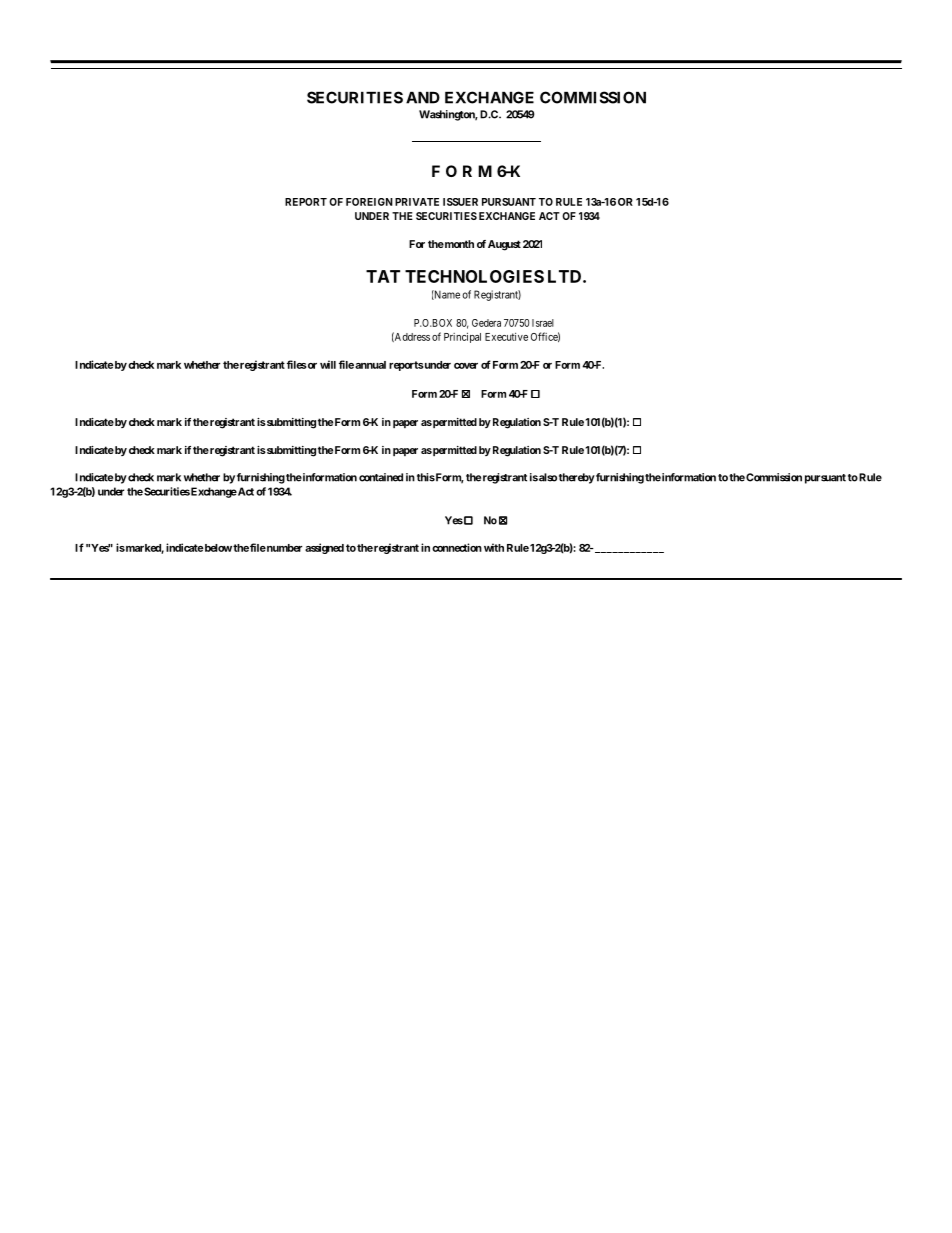 The width and height of the screenshot is (952, 1233). What do you see at coordinates (457, 547) in the screenshot?
I see `connection` at bounding box center [457, 547].
